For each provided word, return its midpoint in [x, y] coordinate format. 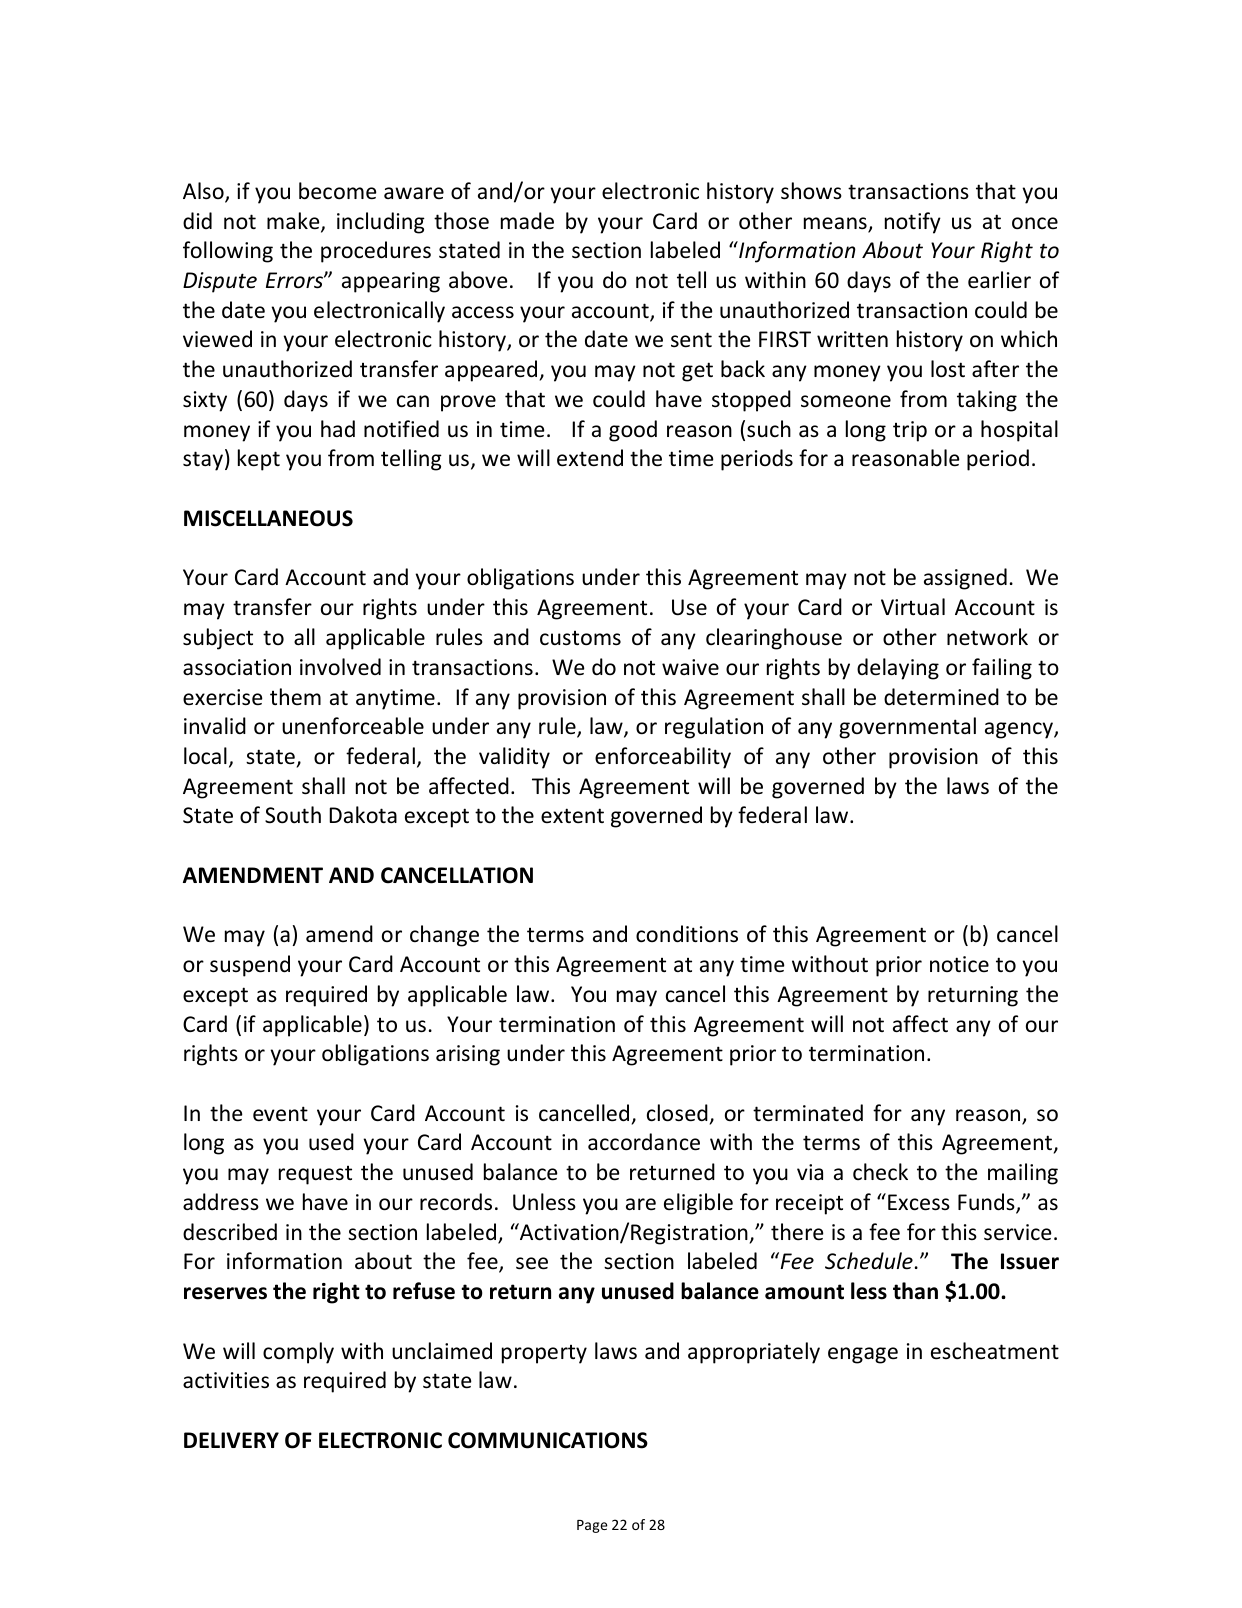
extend [590, 458]
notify [913, 223]
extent [572, 816]
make [294, 222]
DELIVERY [231, 1440]
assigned [965, 579]
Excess [919, 1202]
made [527, 221]
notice [959, 964]
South [293, 815]
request [315, 1175]
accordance [644, 1142]
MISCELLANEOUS [268, 518]
